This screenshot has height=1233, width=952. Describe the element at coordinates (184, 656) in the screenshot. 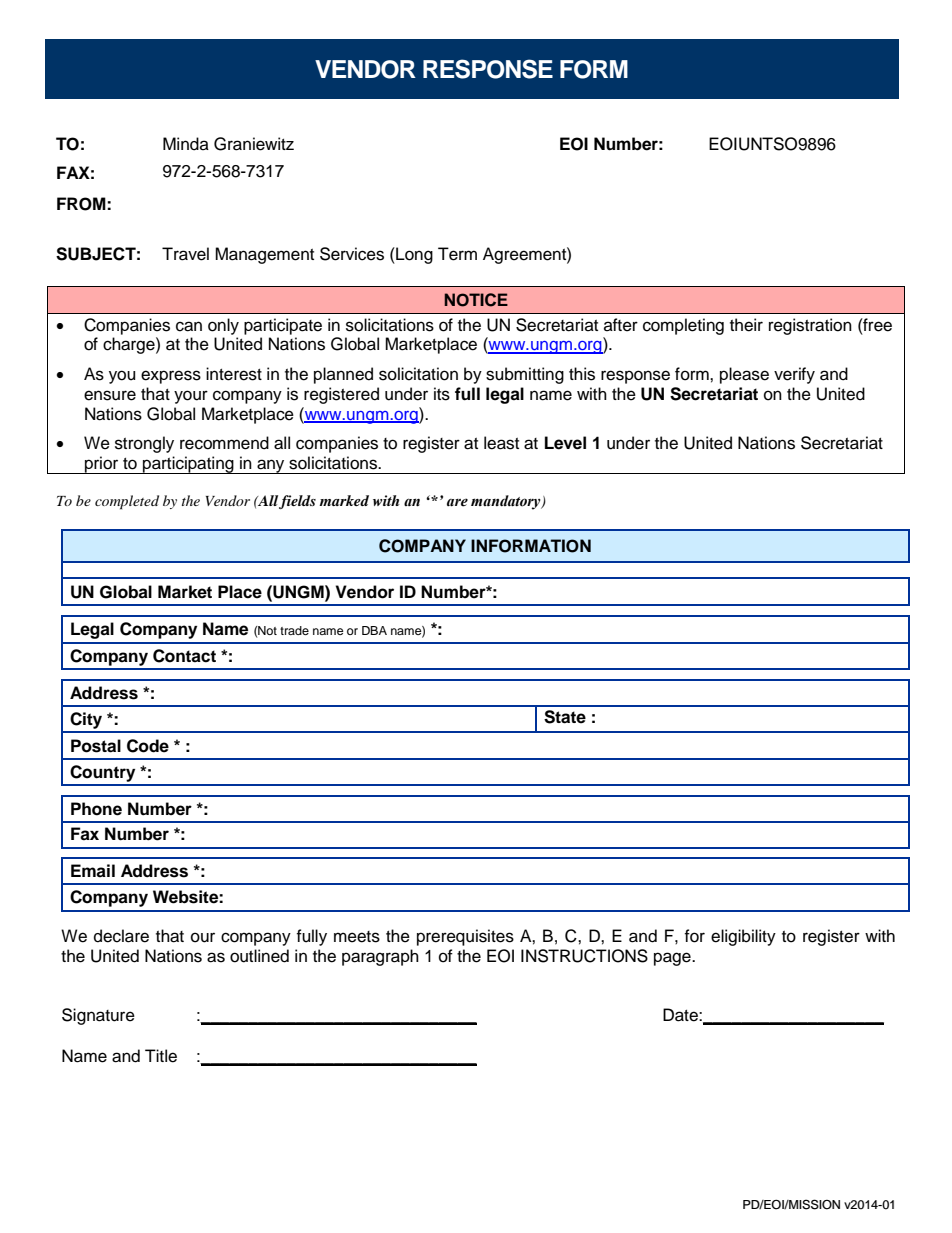

I see `Contact` at that location.
